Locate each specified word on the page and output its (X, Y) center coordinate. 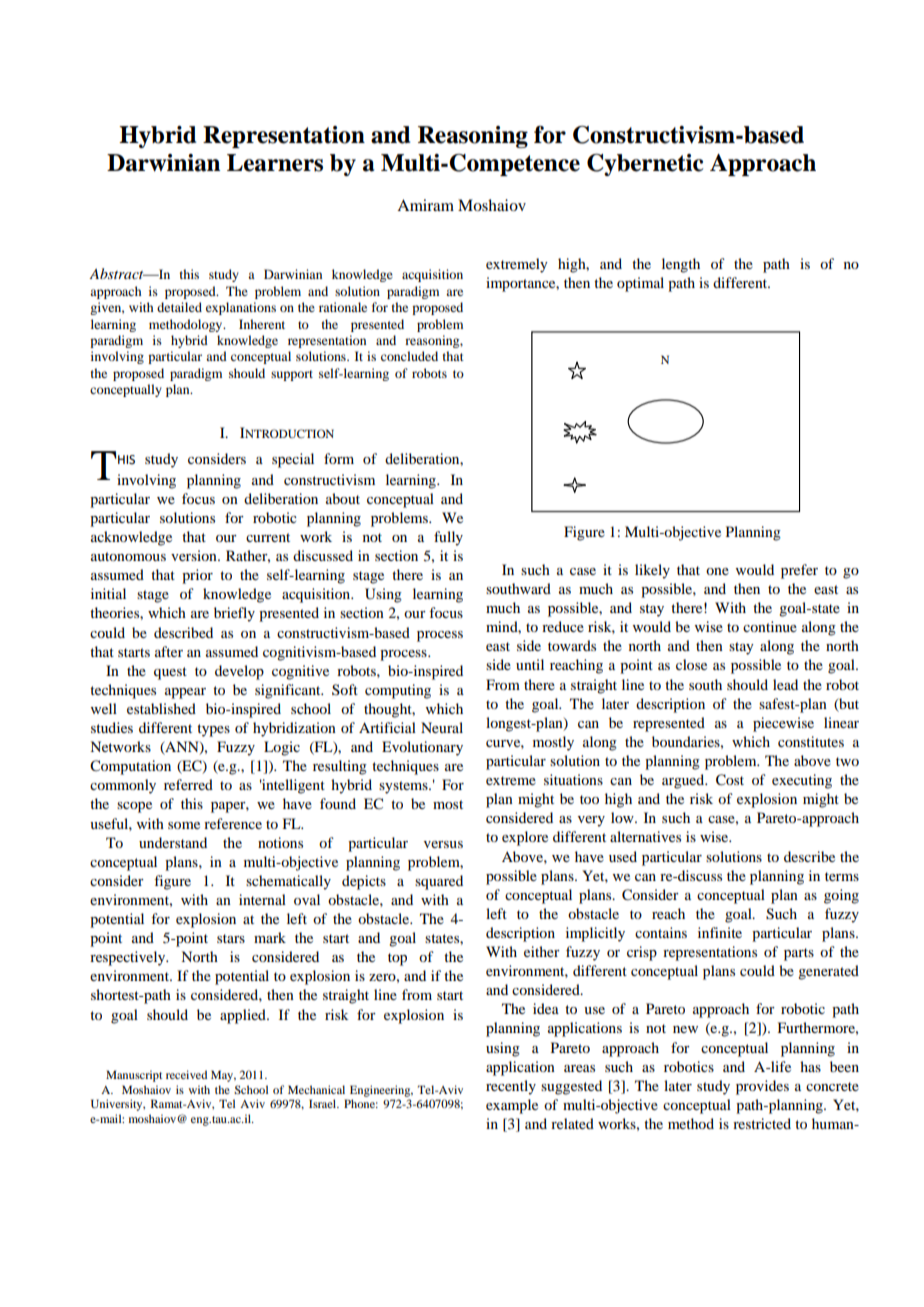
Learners (275, 163)
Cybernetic (645, 165)
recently (511, 1087)
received (186, 1074)
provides (762, 1087)
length (681, 265)
